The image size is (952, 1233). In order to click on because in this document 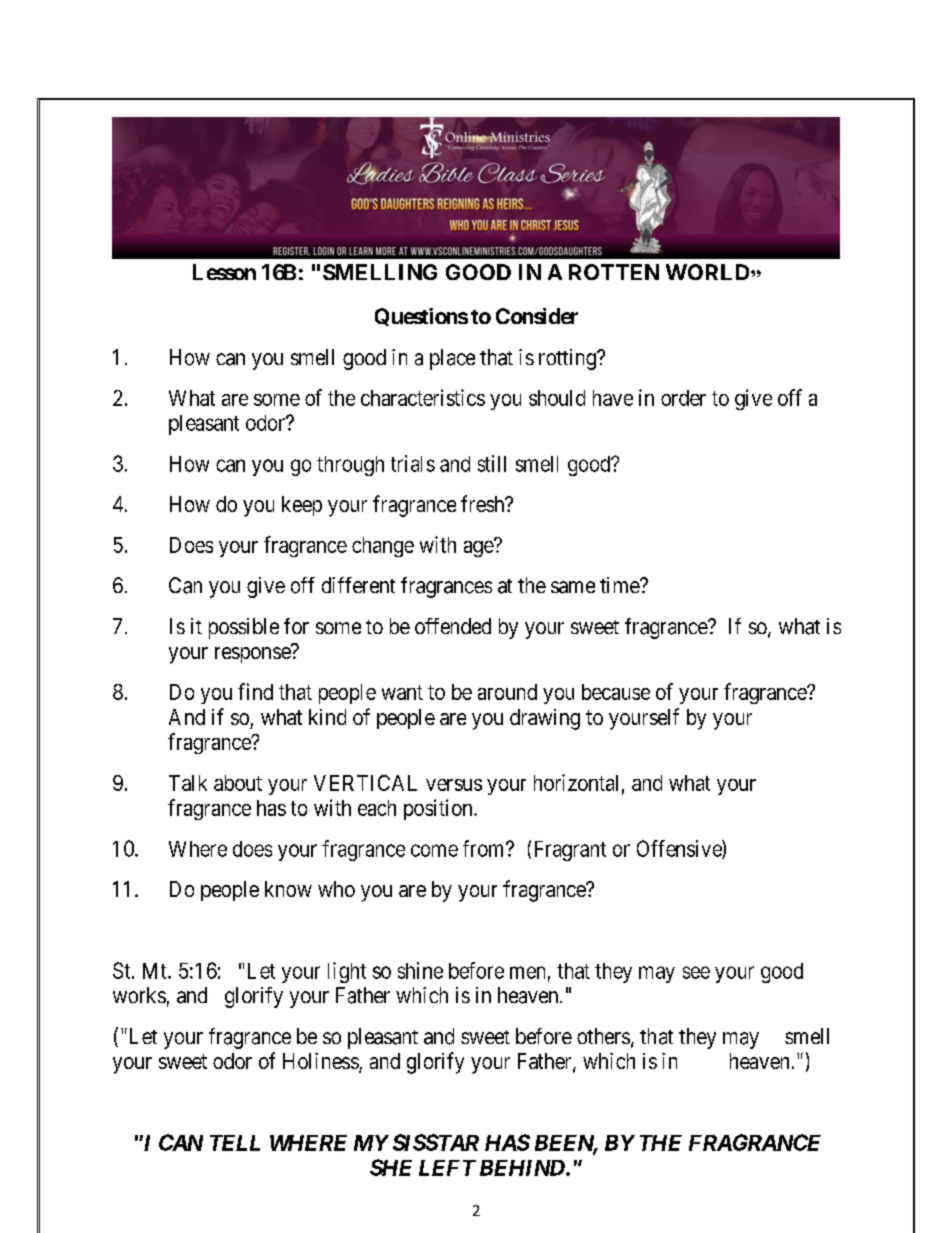, I will do `click(616, 692)`.
